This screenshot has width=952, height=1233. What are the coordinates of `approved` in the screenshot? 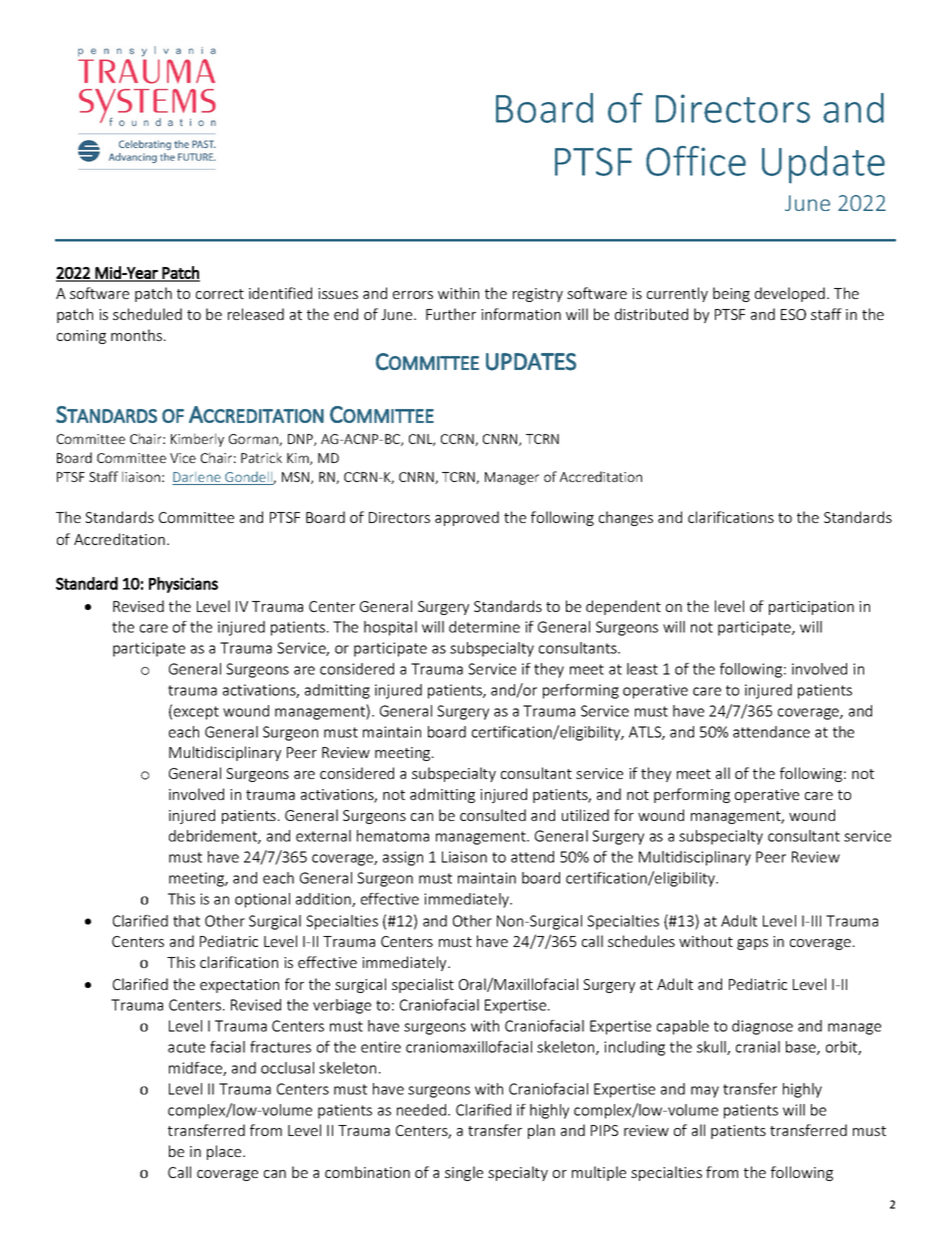 It's located at (467, 518).
